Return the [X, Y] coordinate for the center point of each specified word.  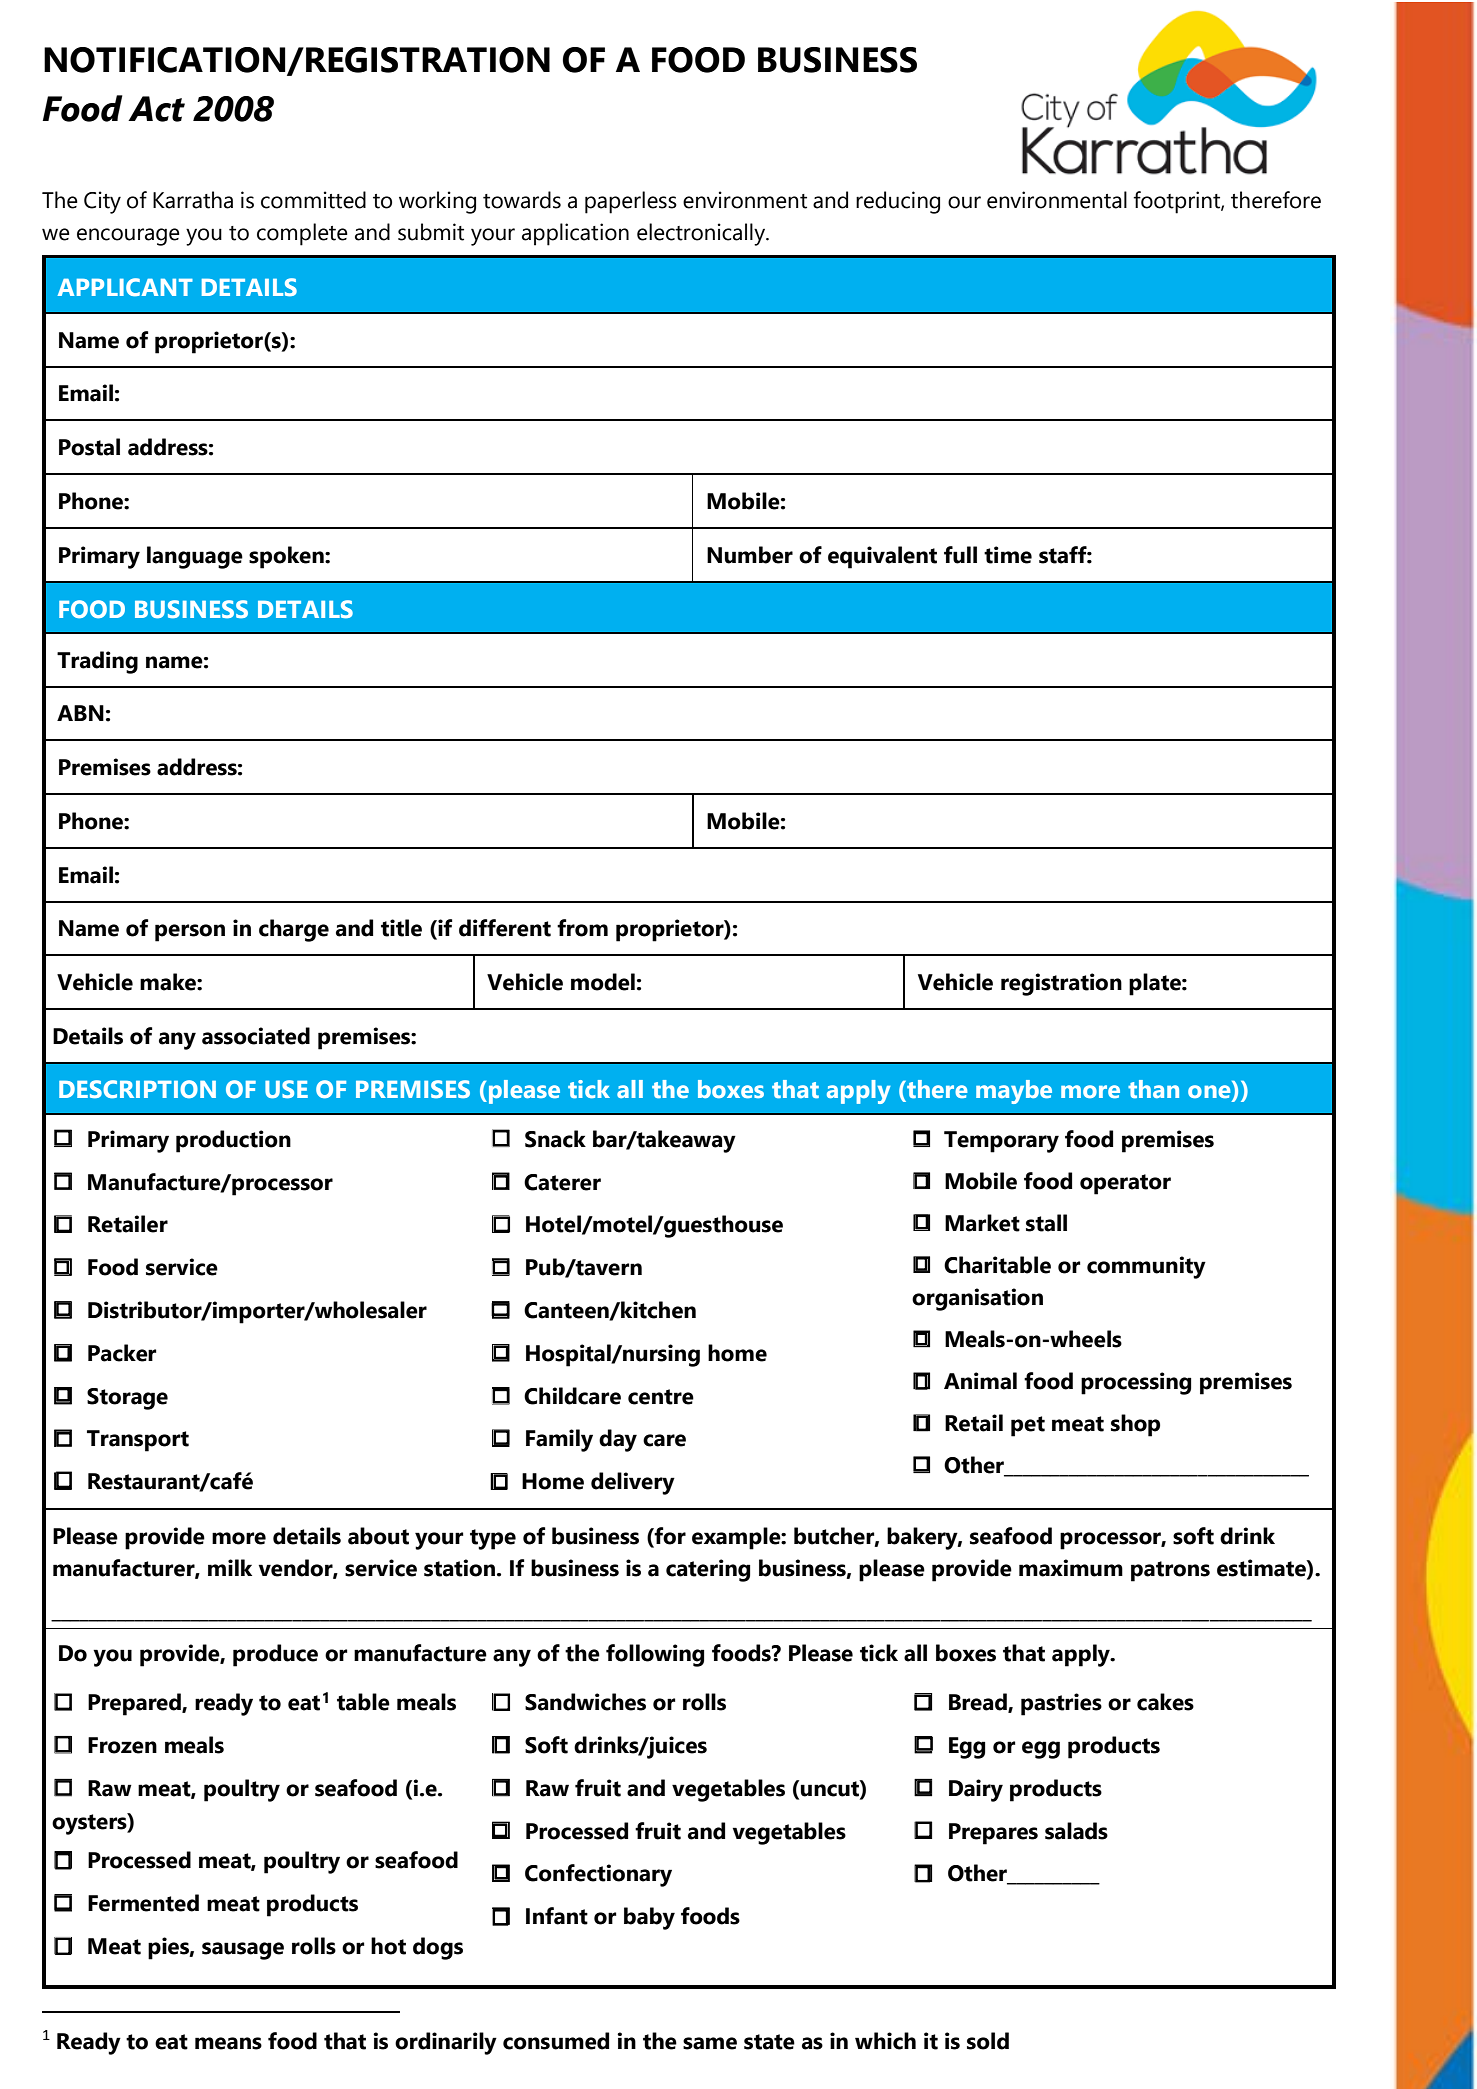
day [618, 1440]
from [582, 928]
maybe [1014, 1092]
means [228, 2043]
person [190, 933]
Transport [138, 1441]
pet [1028, 1426]
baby [649, 1918]
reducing [898, 202]
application [575, 234]
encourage [128, 237]
